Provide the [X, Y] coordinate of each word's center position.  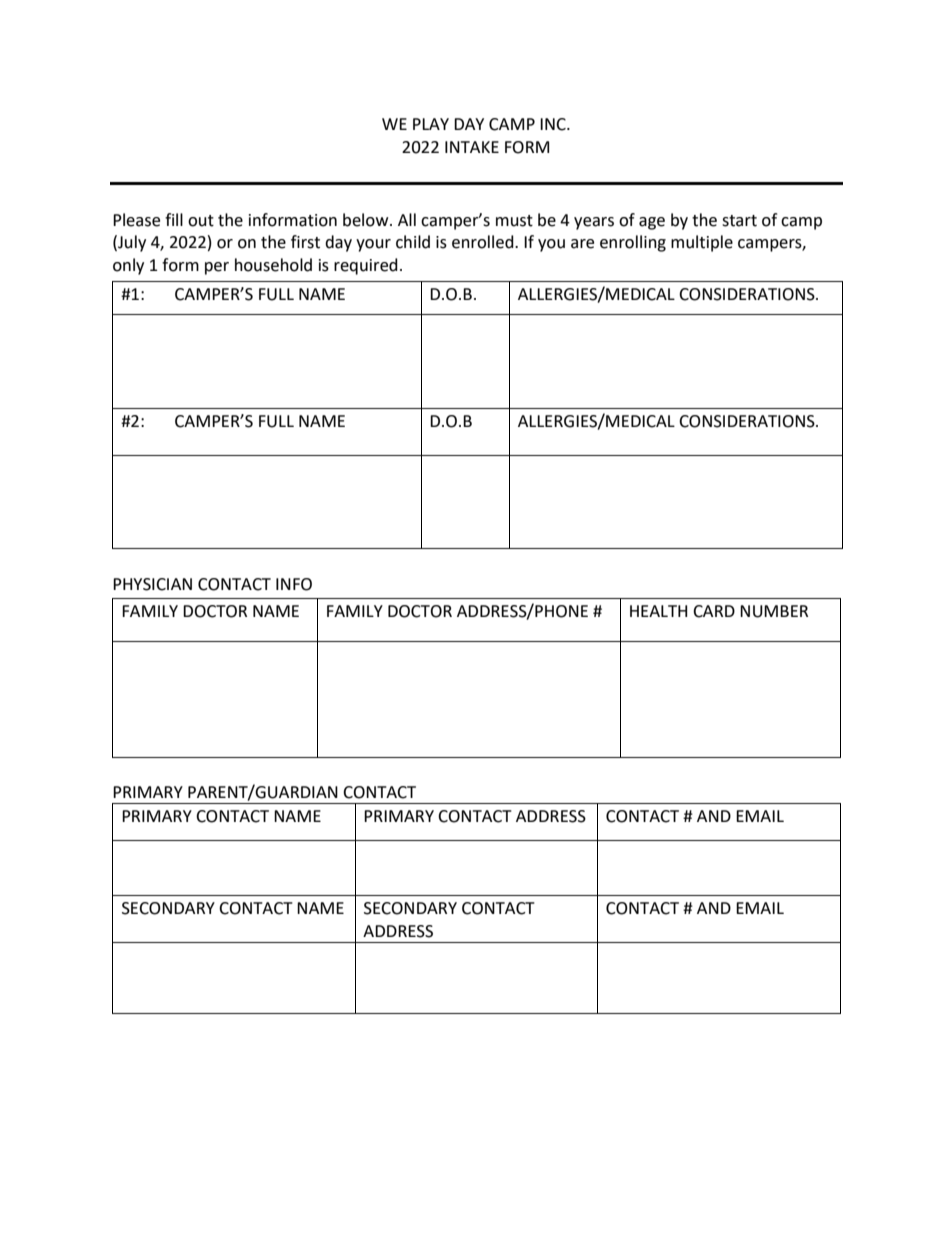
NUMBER [774, 611]
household [273, 265]
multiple [702, 243]
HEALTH [658, 611]
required [366, 266]
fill [174, 219]
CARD [714, 611]
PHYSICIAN [152, 584]
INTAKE [472, 147]
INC [554, 124]
